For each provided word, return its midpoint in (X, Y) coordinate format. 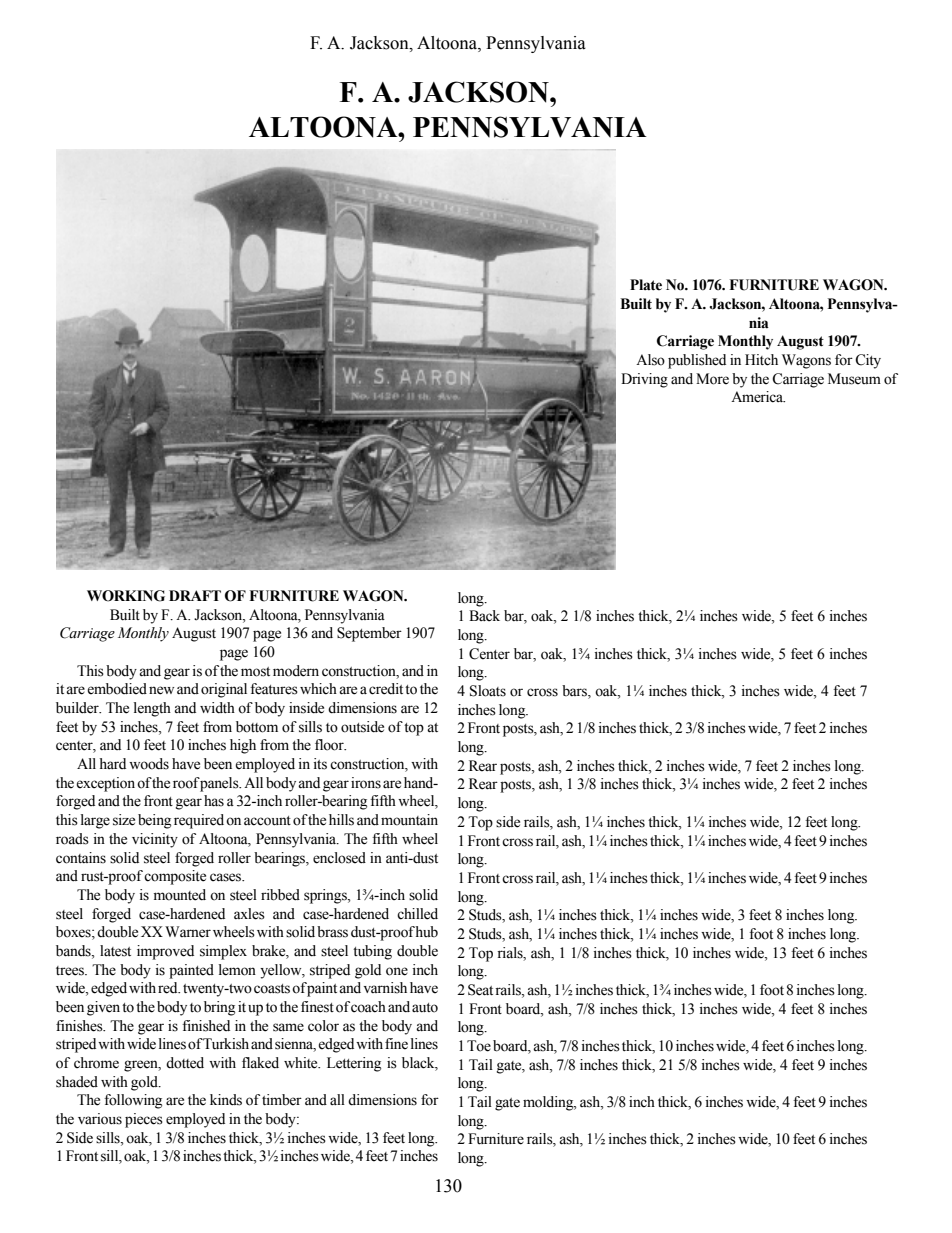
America (758, 397)
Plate (646, 285)
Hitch (761, 360)
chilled (417, 914)
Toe (479, 1046)
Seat (480, 990)
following (133, 1101)
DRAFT (195, 595)
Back (484, 615)
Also (650, 360)
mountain (409, 820)
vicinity (155, 840)
